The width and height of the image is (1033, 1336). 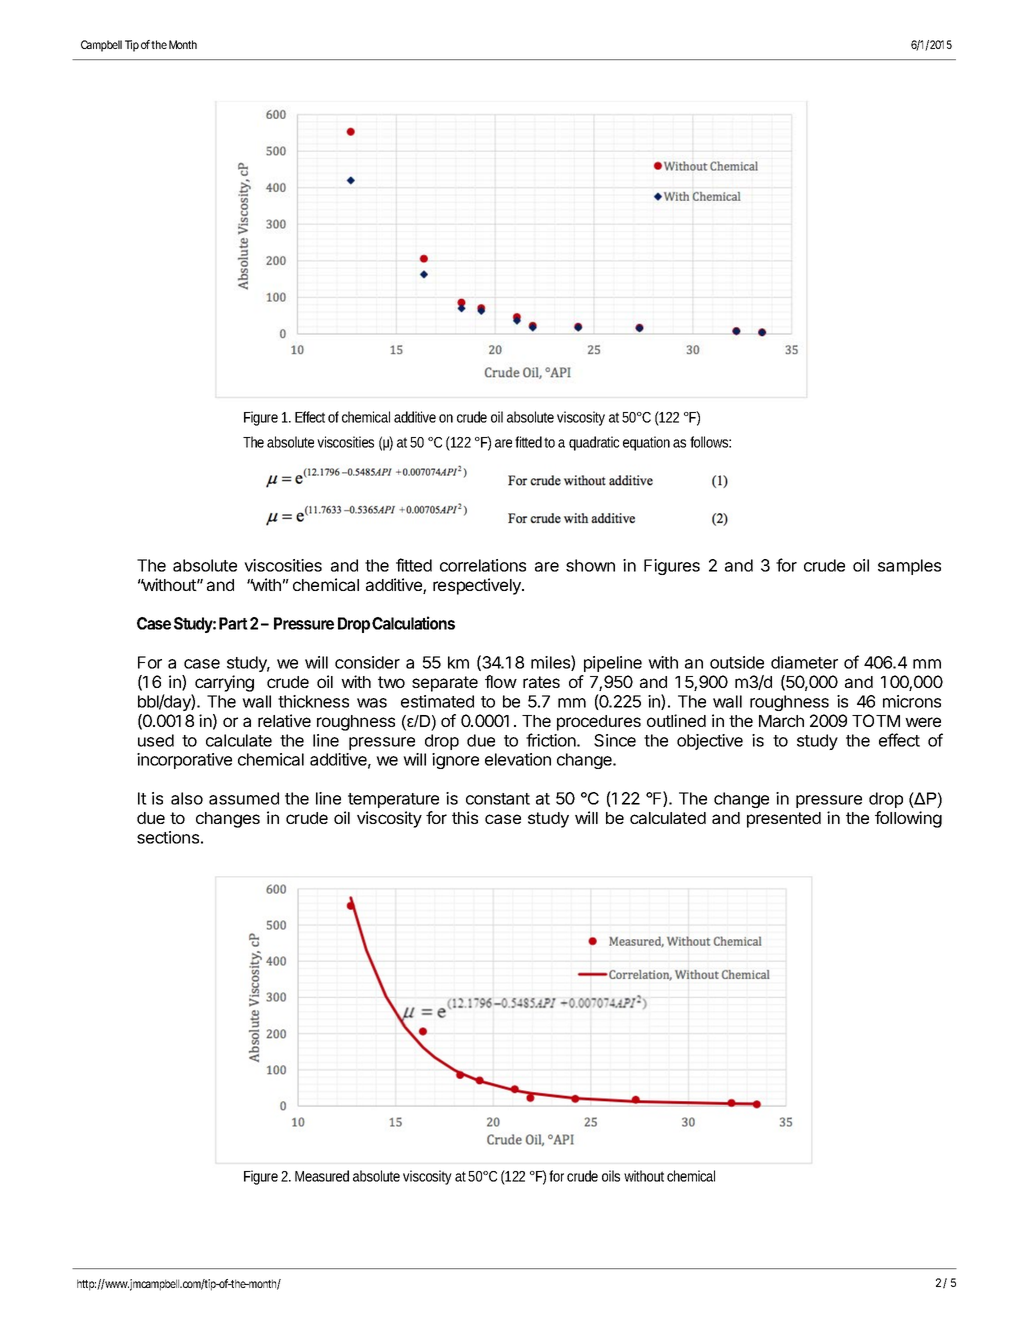 What do you see at coordinates (710, 442) in the image?
I see `follows` at bounding box center [710, 442].
